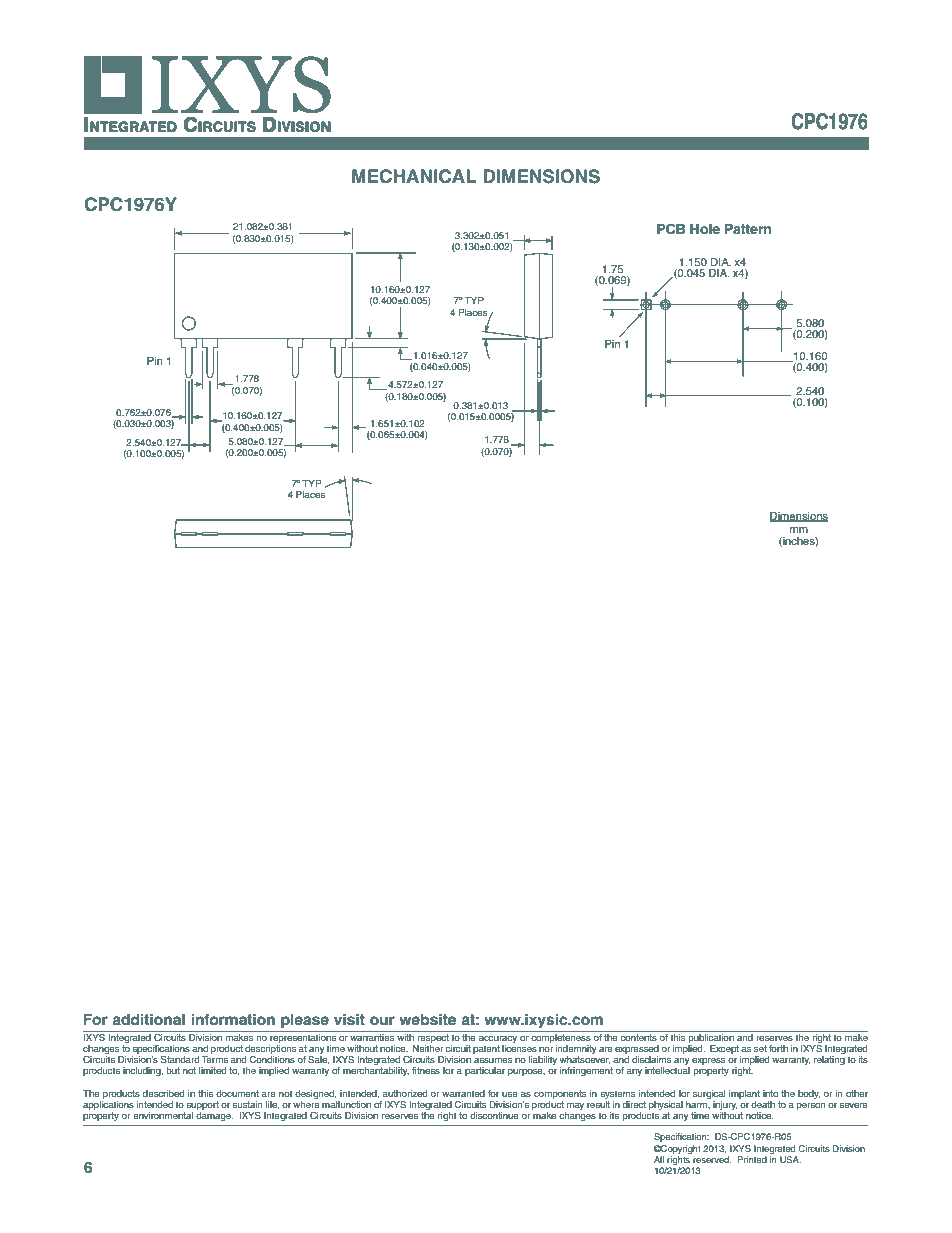 The width and height of the screenshot is (952, 1233). What do you see at coordinates (760, 1048) in the screenshot?
I see `set` at bounding box center [760, 1048].
